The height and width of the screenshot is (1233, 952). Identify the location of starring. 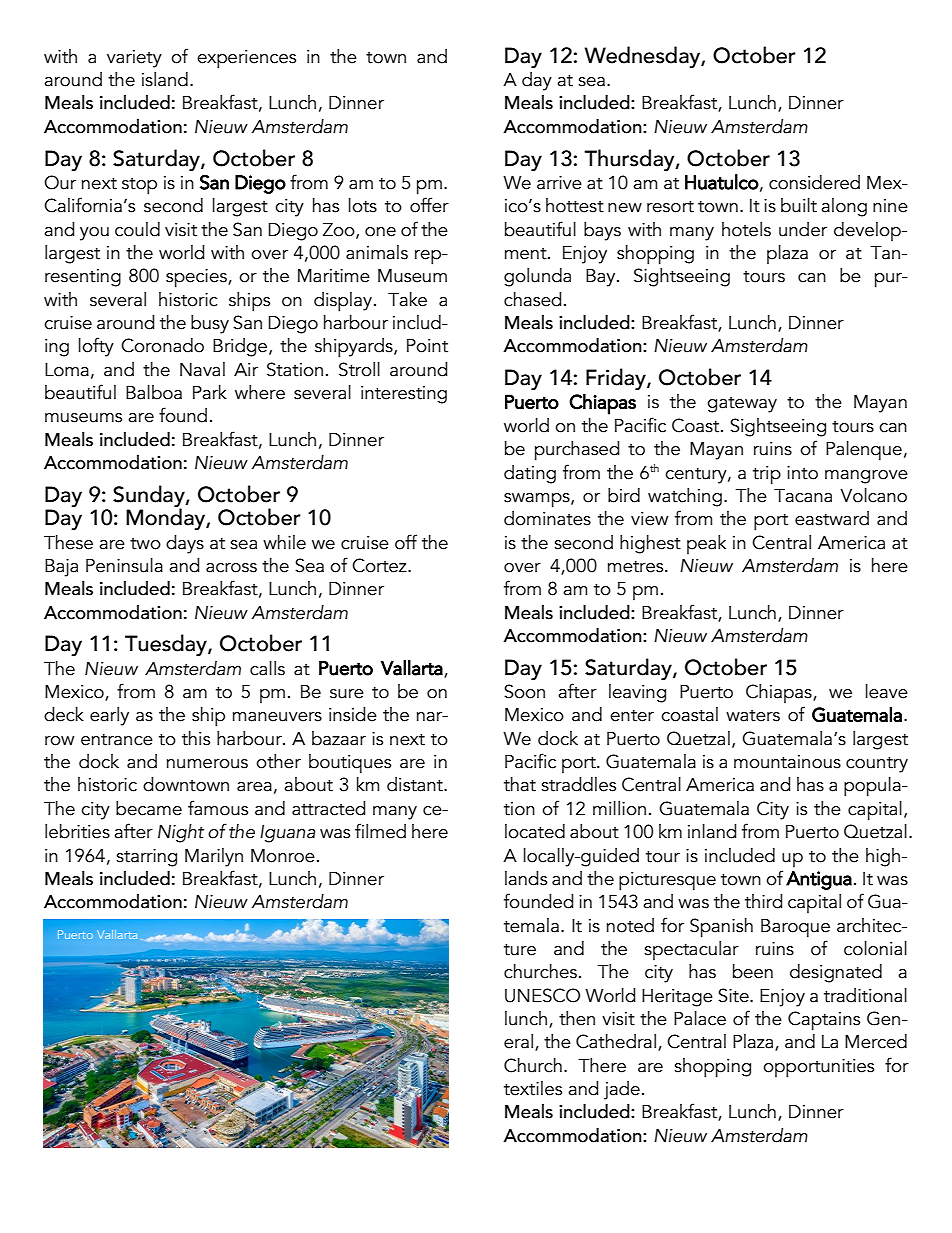
(146, 858).
